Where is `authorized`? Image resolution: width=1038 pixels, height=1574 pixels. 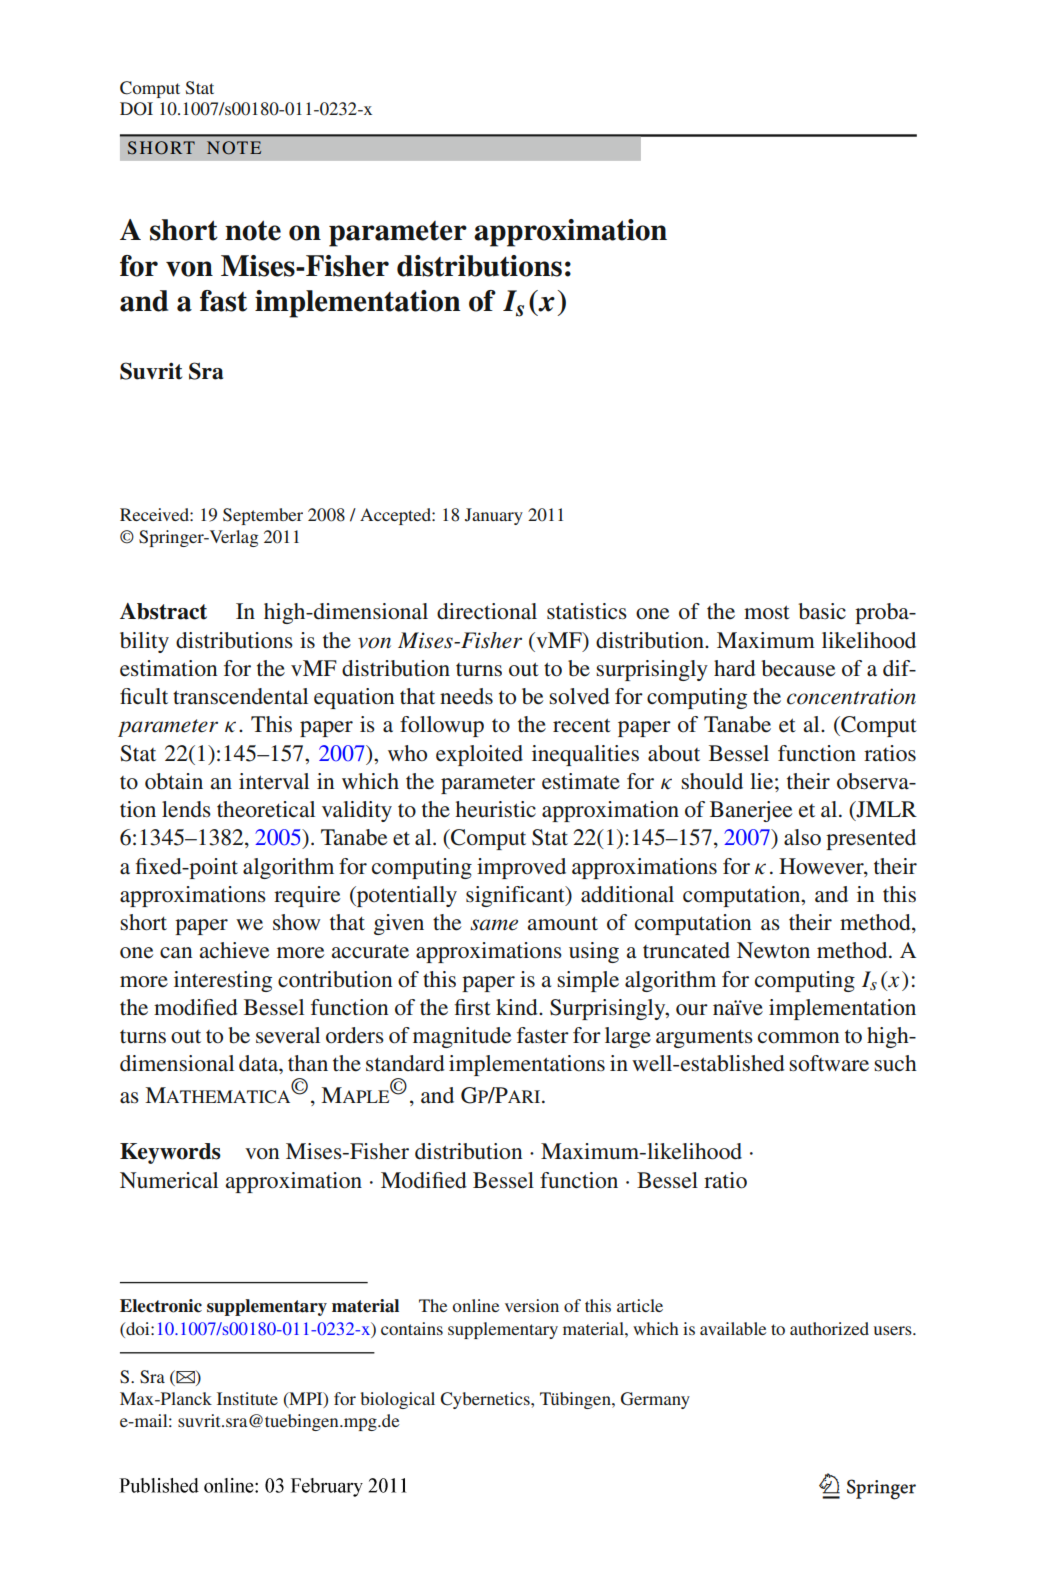 authorized is located at coordinates (829, 1328).
